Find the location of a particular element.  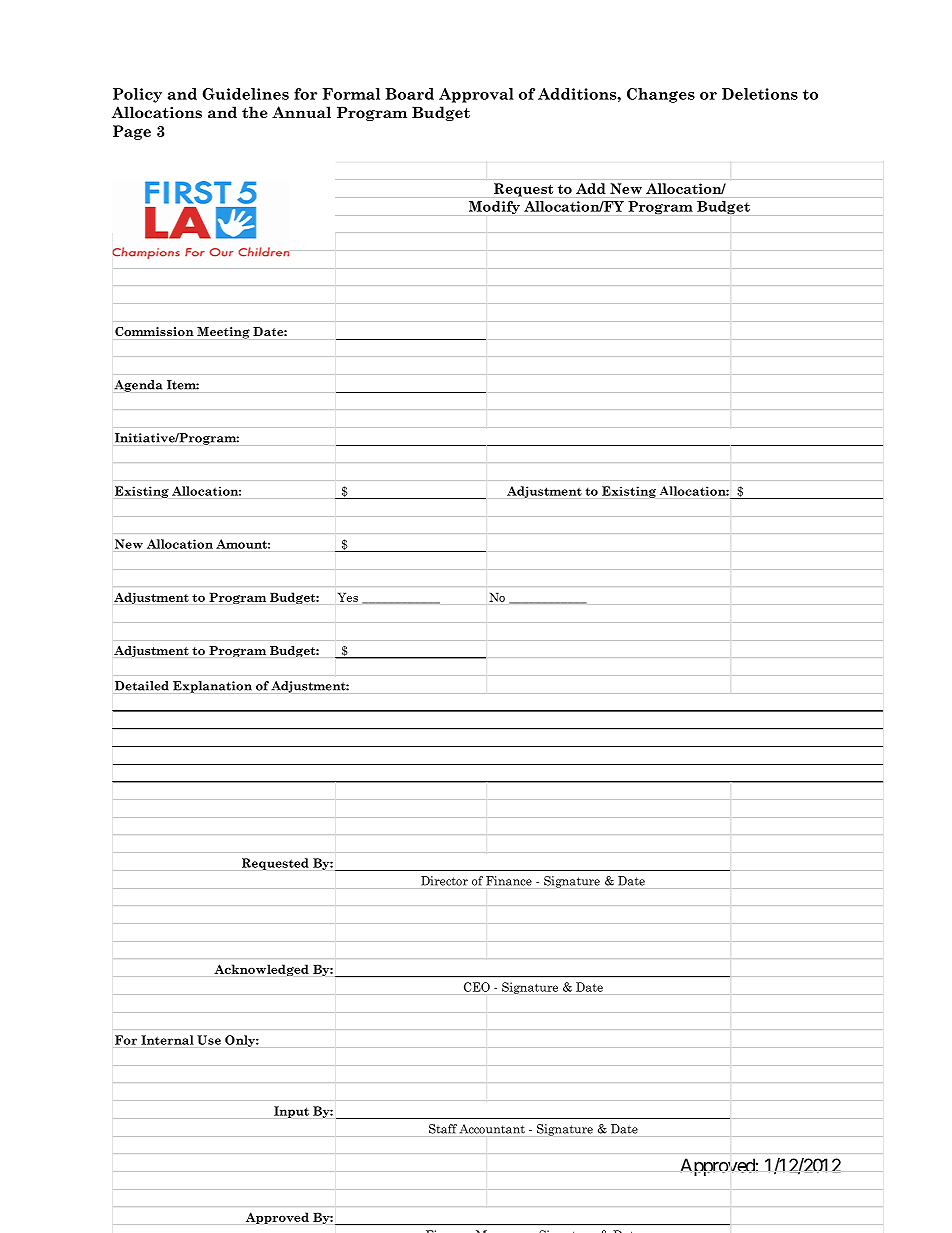

Approval is located at coordinates (476, 95).
